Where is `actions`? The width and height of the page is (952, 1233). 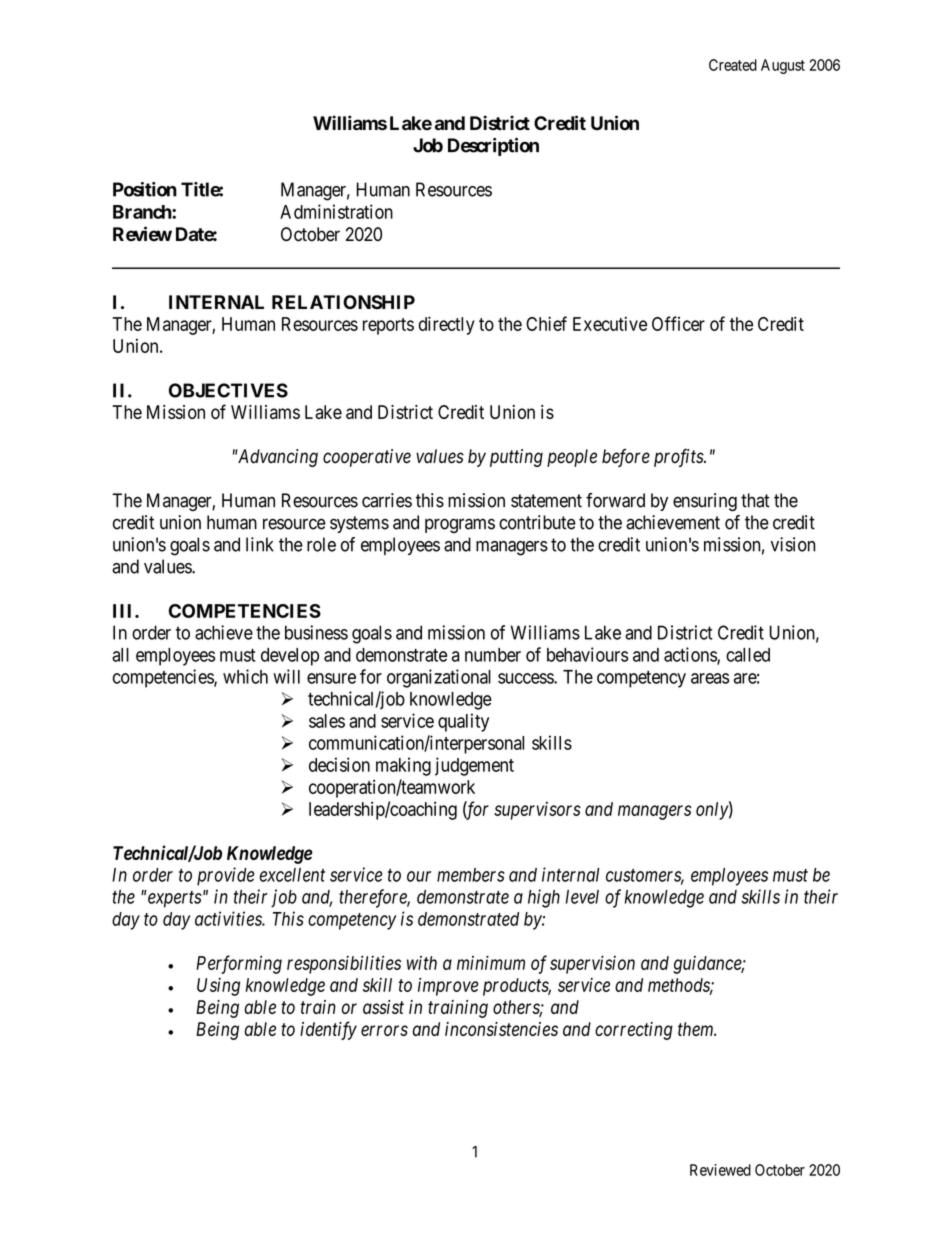
actions is located at coordinates (691, 655).
